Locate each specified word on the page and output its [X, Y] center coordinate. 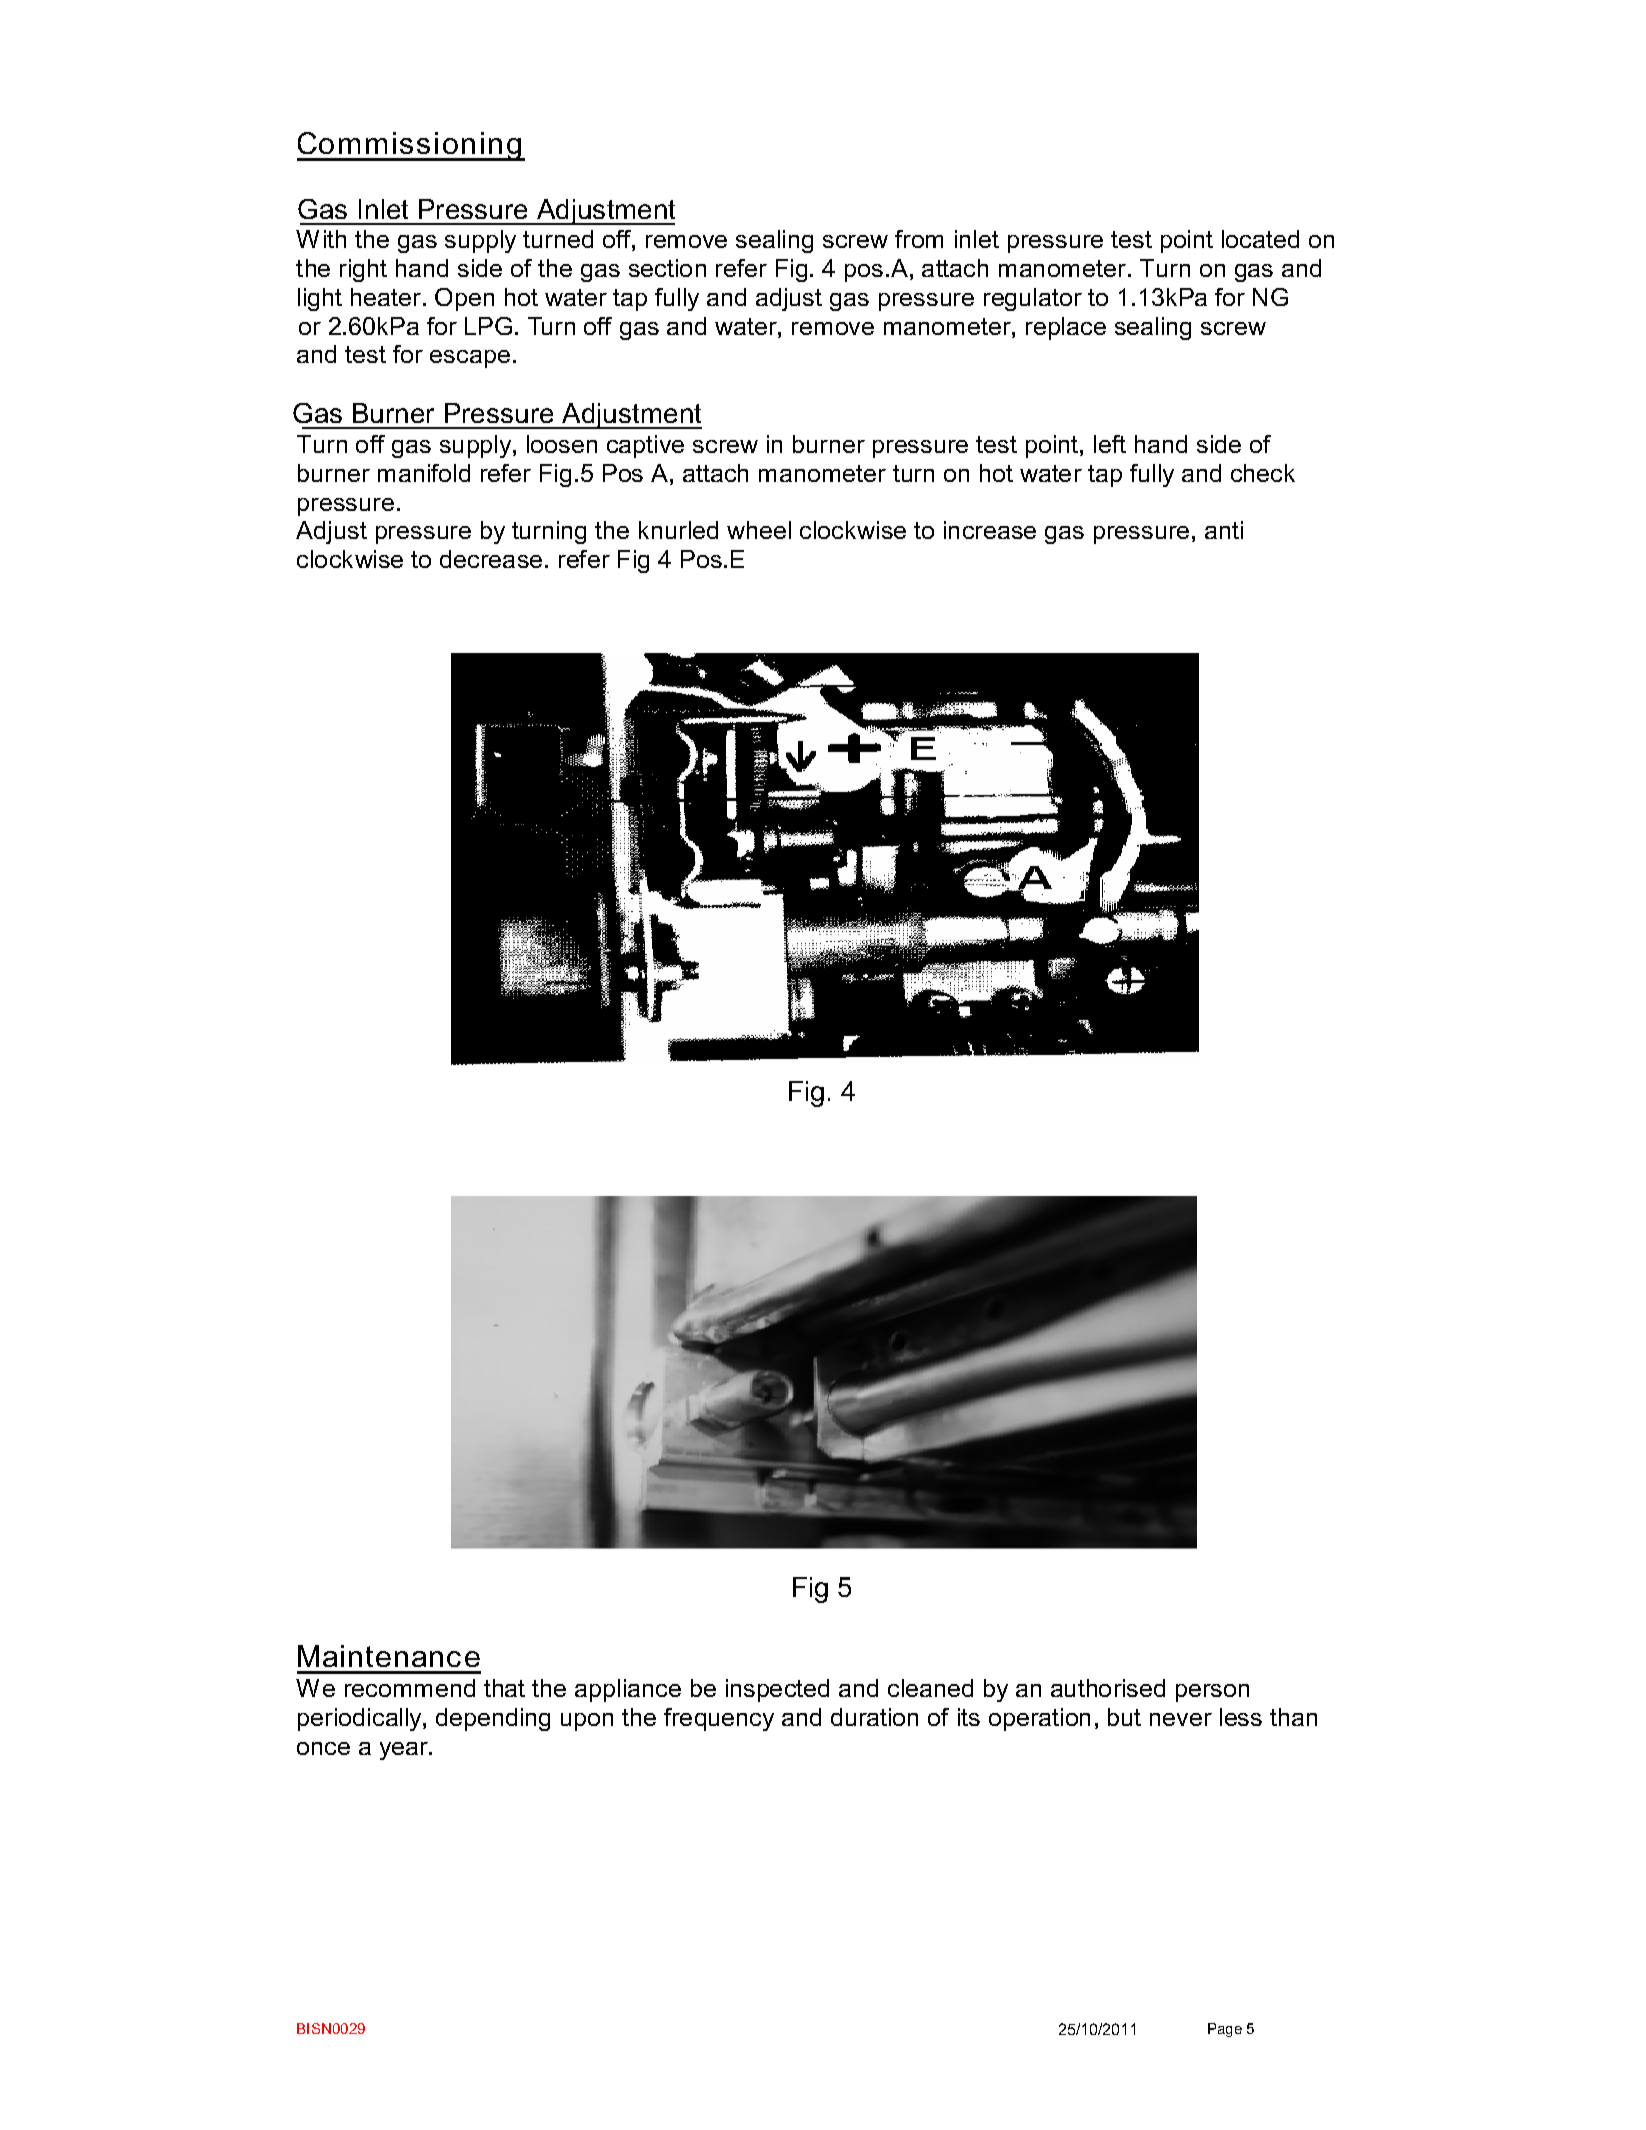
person [1212, 1693]
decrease [491, 559]
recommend [410, 1688]
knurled [678, 530]
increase [990, 530]
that [504, 1688]
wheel [759, 530]
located [1260, 239]
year [405, 1751]
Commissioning [410, 146]
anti [1224, 530]
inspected [777, 1690]
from [919, 239]
